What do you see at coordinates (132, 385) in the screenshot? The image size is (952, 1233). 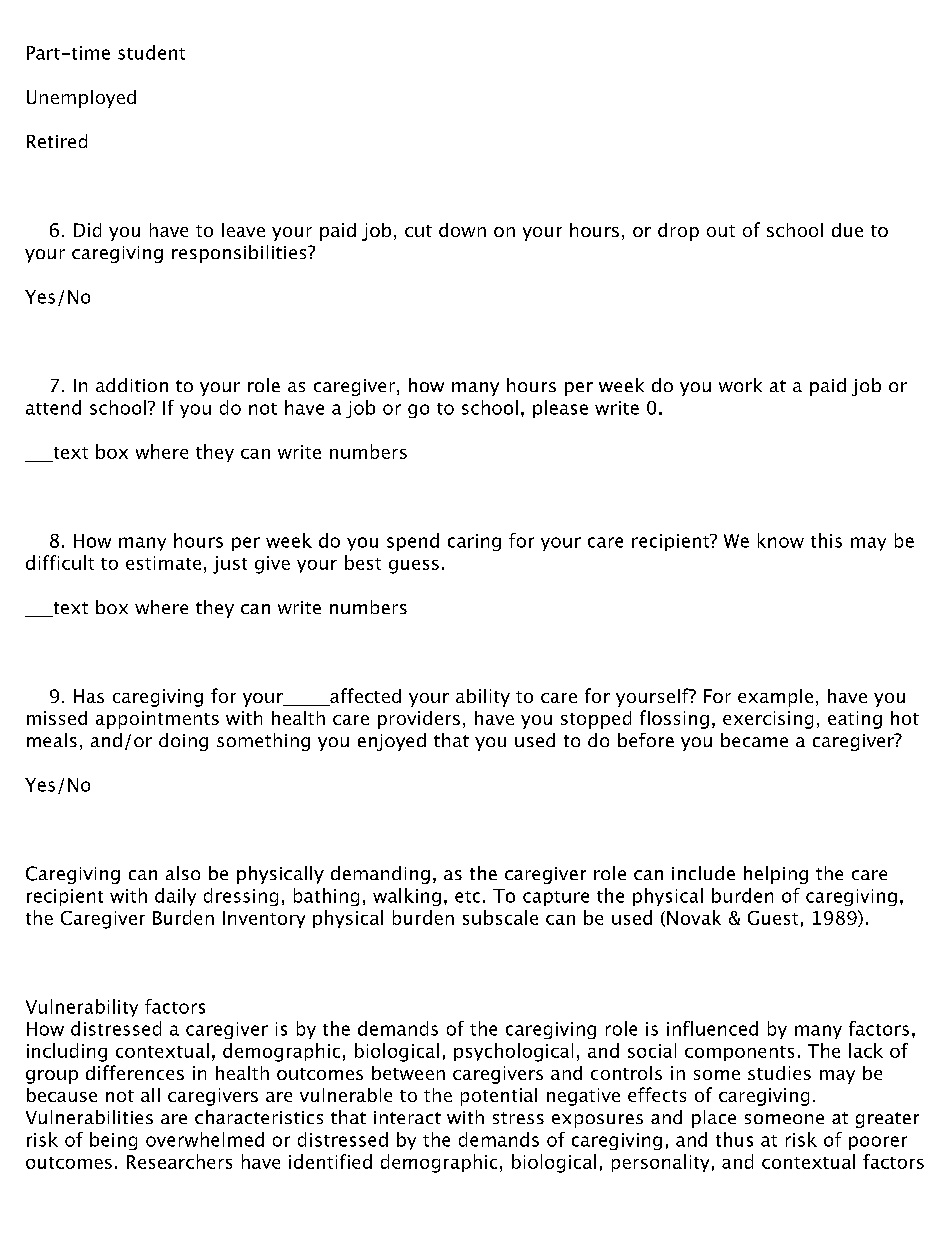 I see `addition` at bounding box center [132, 385].
